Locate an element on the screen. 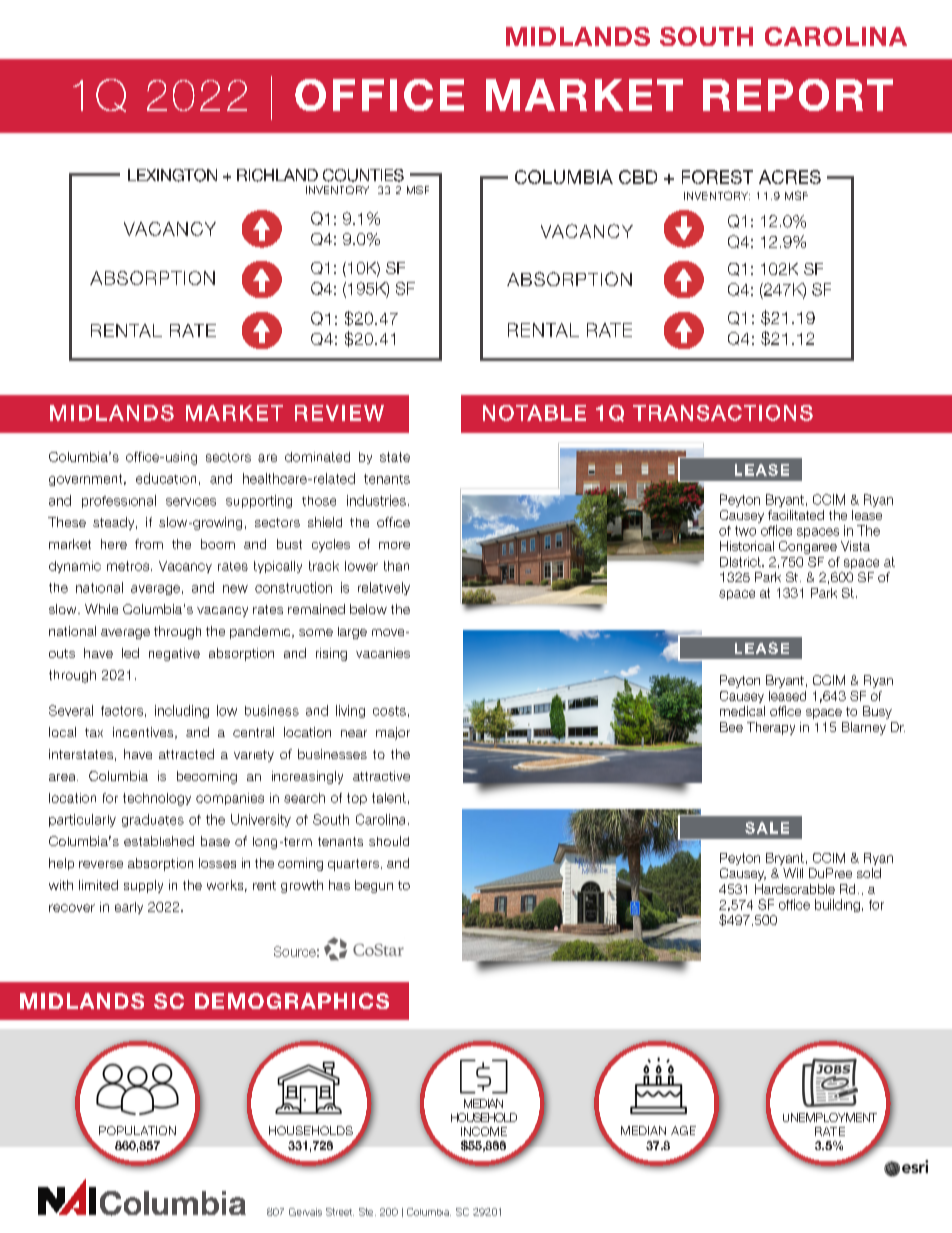 This screenshot has width=952, height=1233. REPORT is located at coordinates (798, 95).
